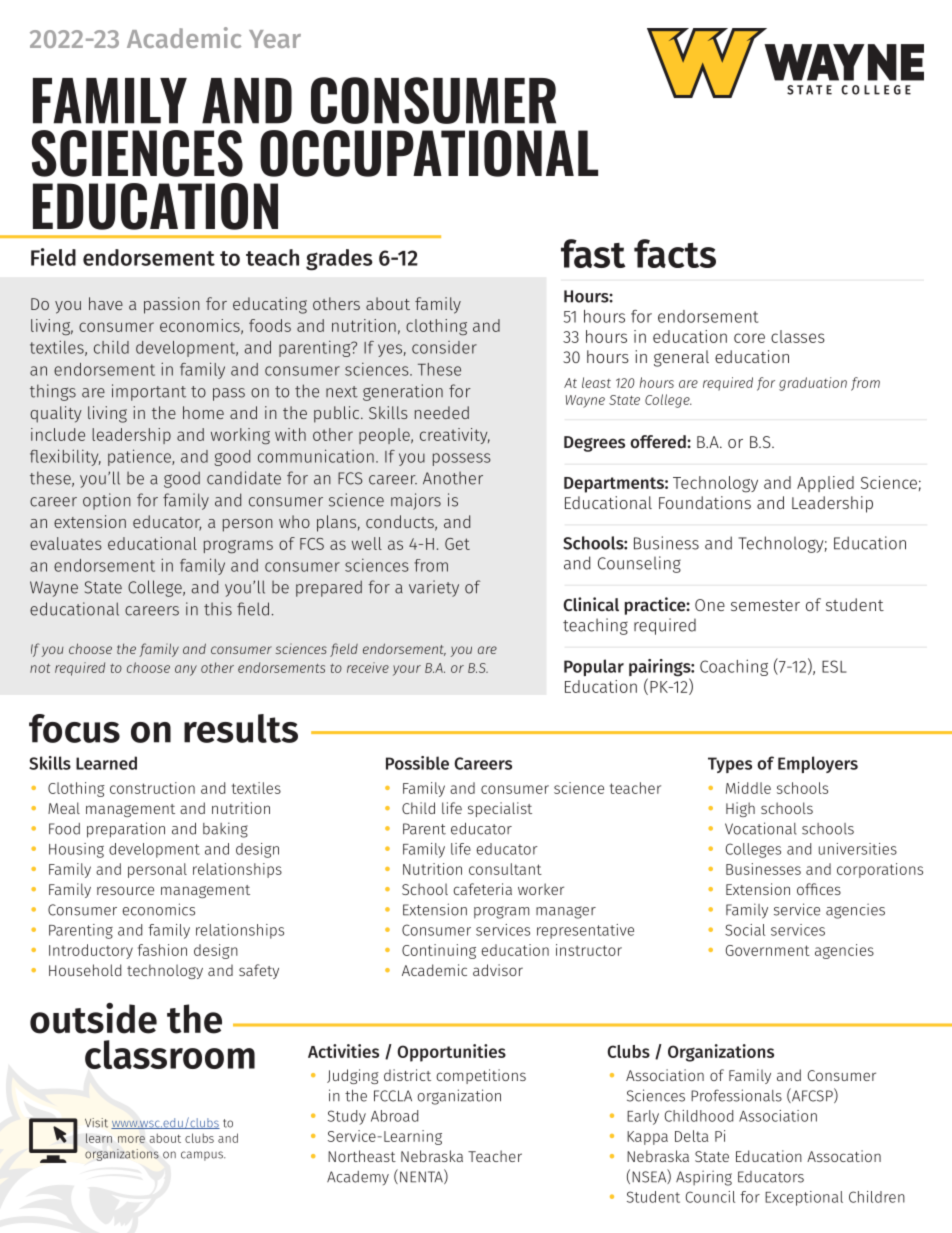  Describe the element at coordinates (825, 484) in the screenshot. I see `Applied` at that location.
